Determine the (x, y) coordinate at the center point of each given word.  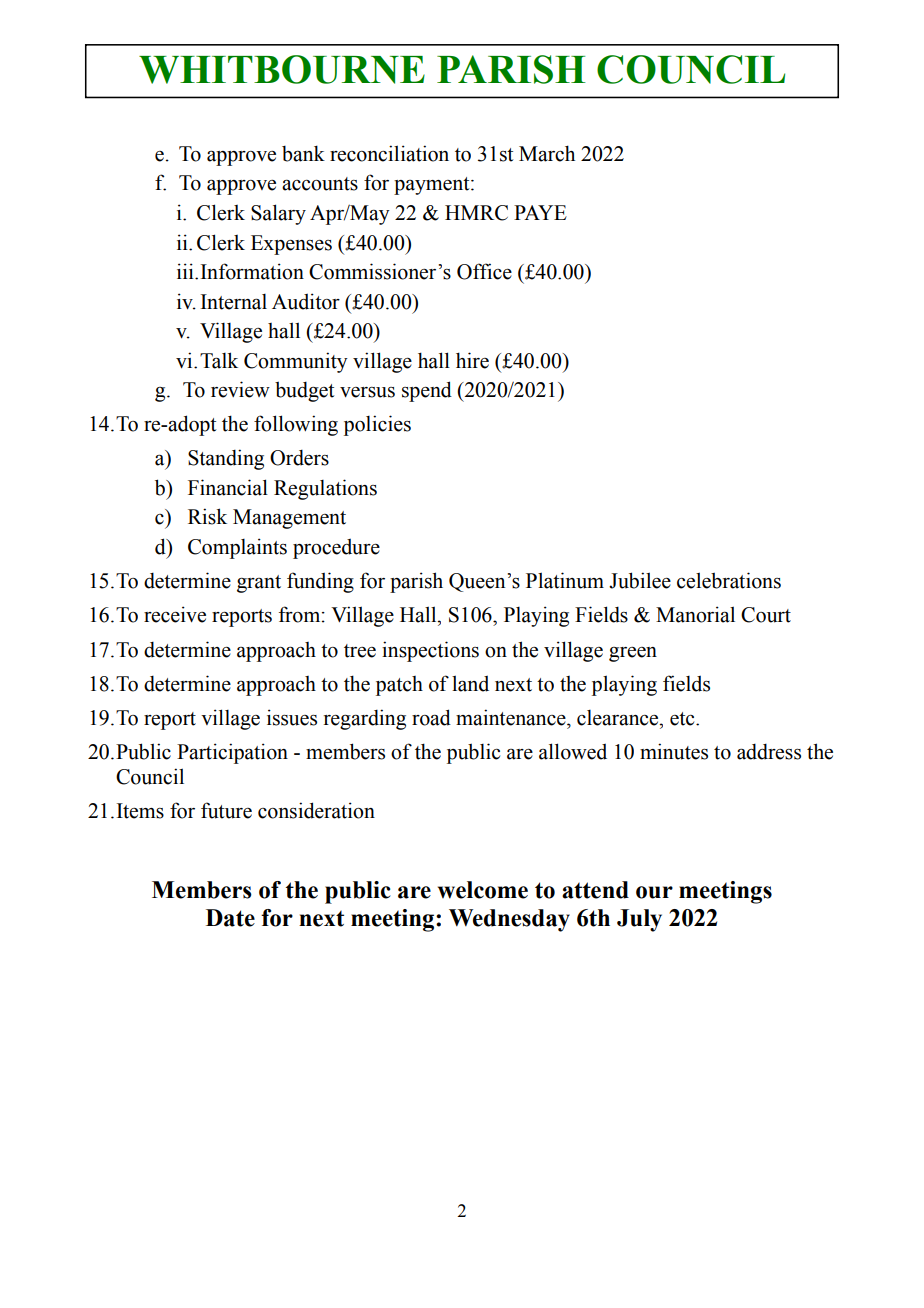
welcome (483, 890)
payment (433, 186)
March (547, 153)
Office (484, 271)
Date (230, 918)
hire (472, 360)
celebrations (729, 580)
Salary (278, 214)
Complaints (237, 548)
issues (292, 717)
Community (296, 362)
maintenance (512, 717)
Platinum (565, 580)
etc (683, 719)
